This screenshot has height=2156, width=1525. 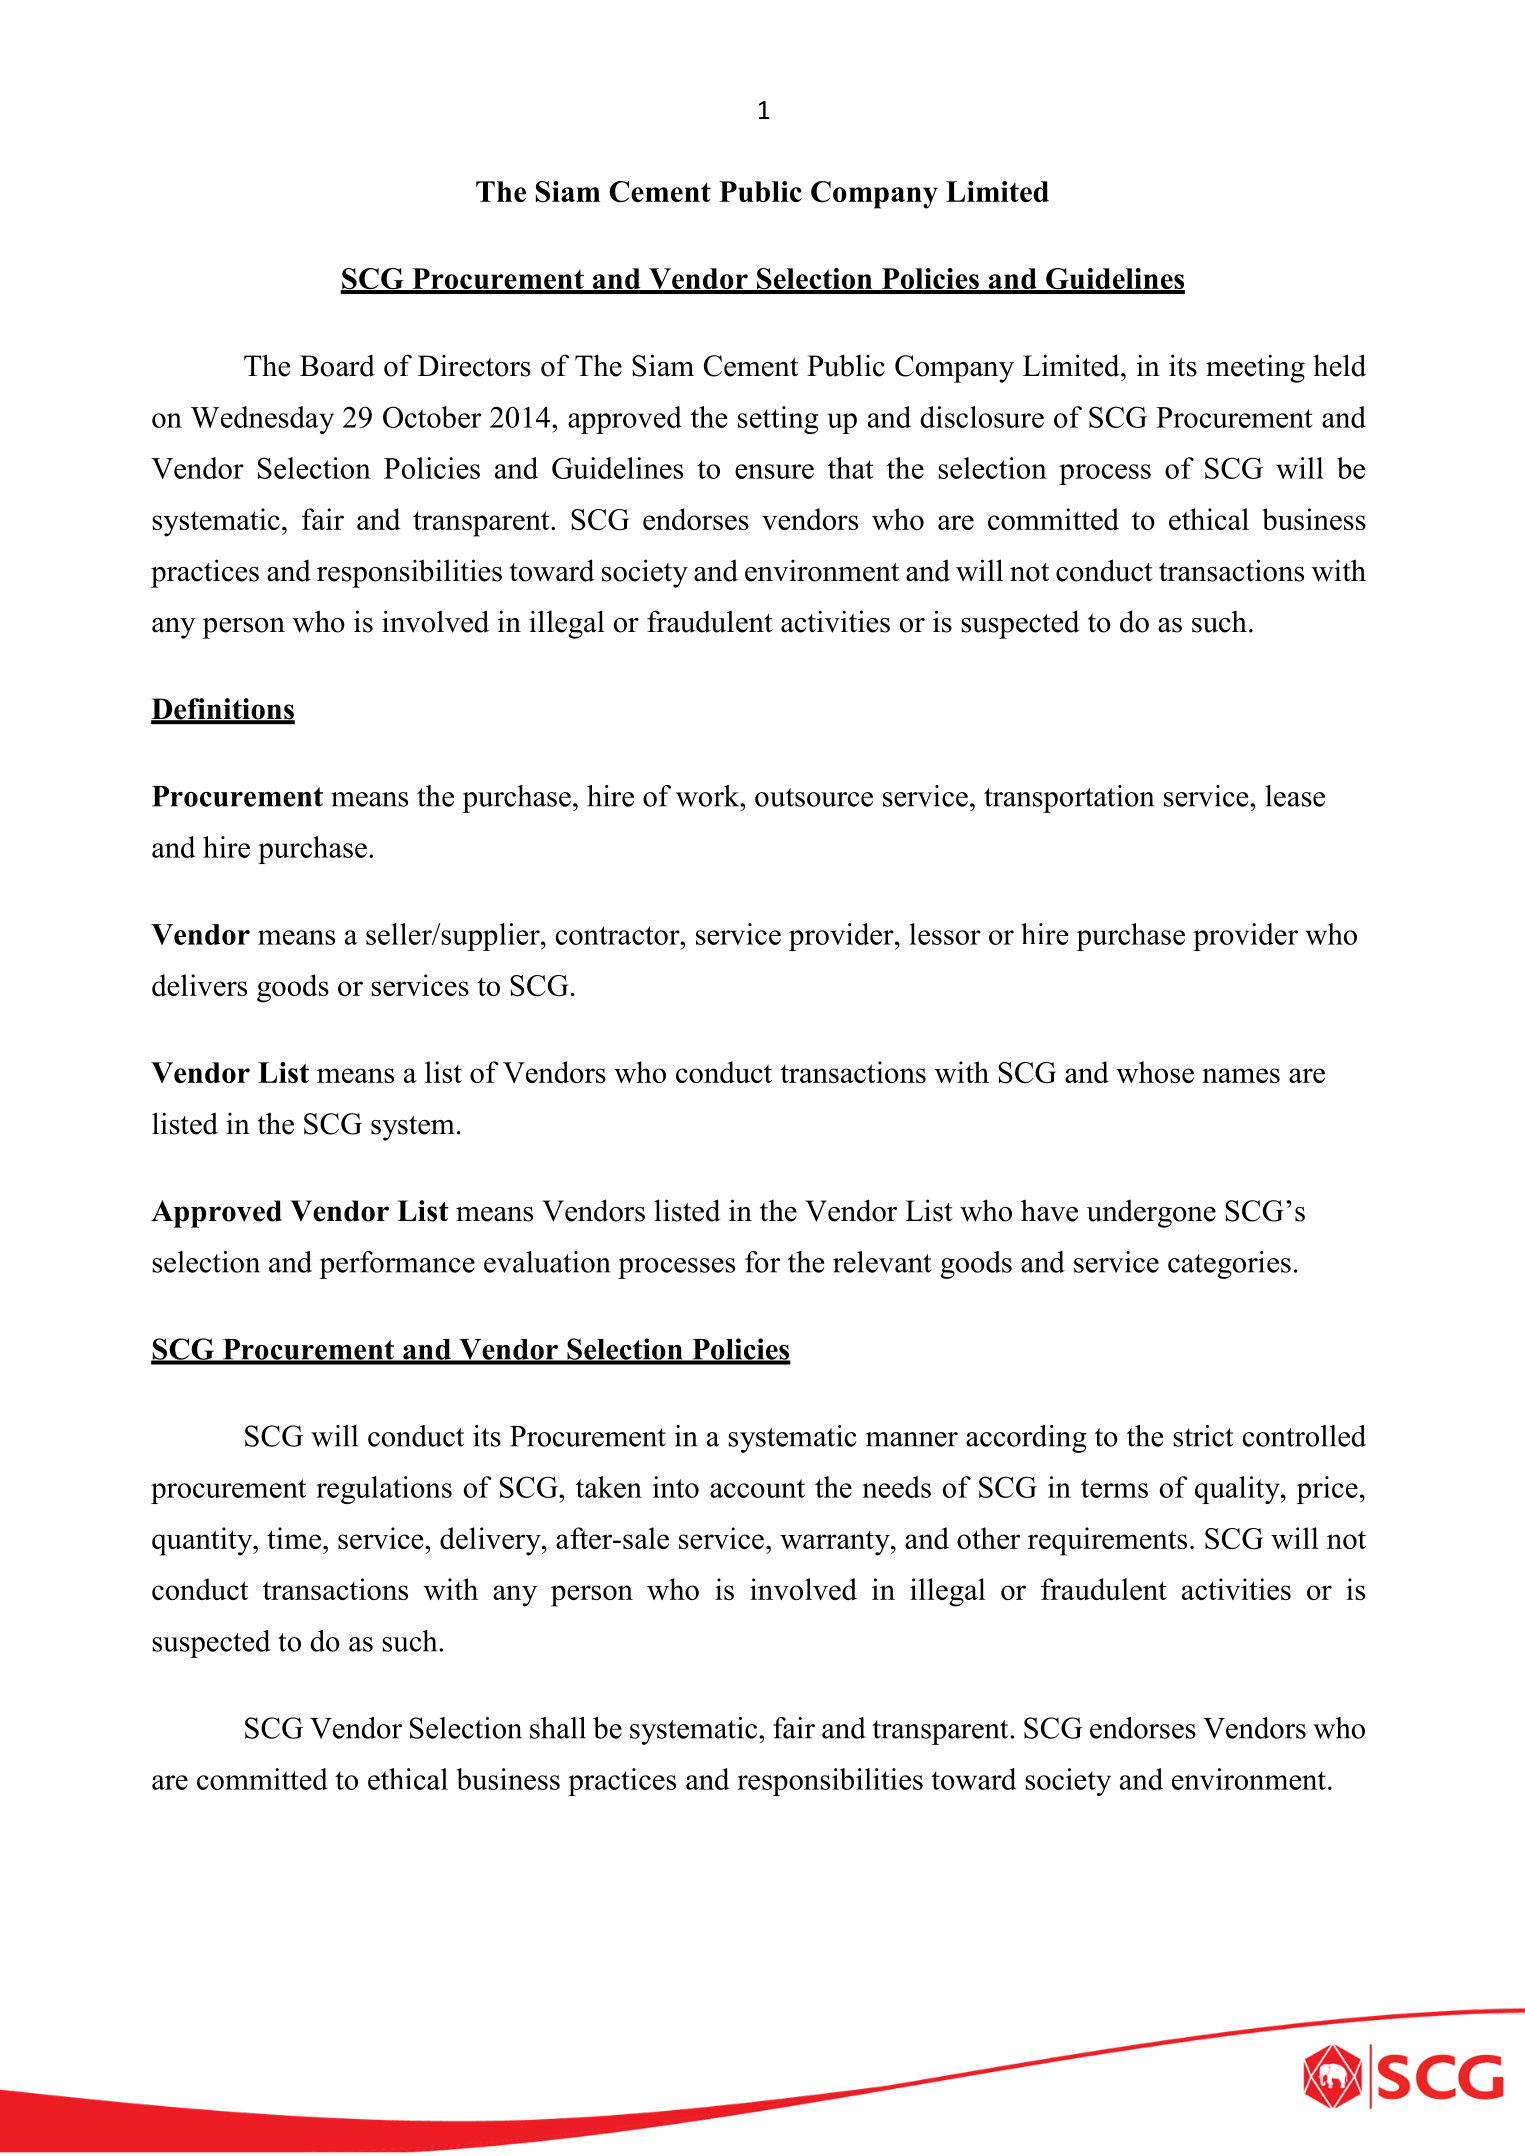 I want to click on performance, so click(x=397, y=1265).
